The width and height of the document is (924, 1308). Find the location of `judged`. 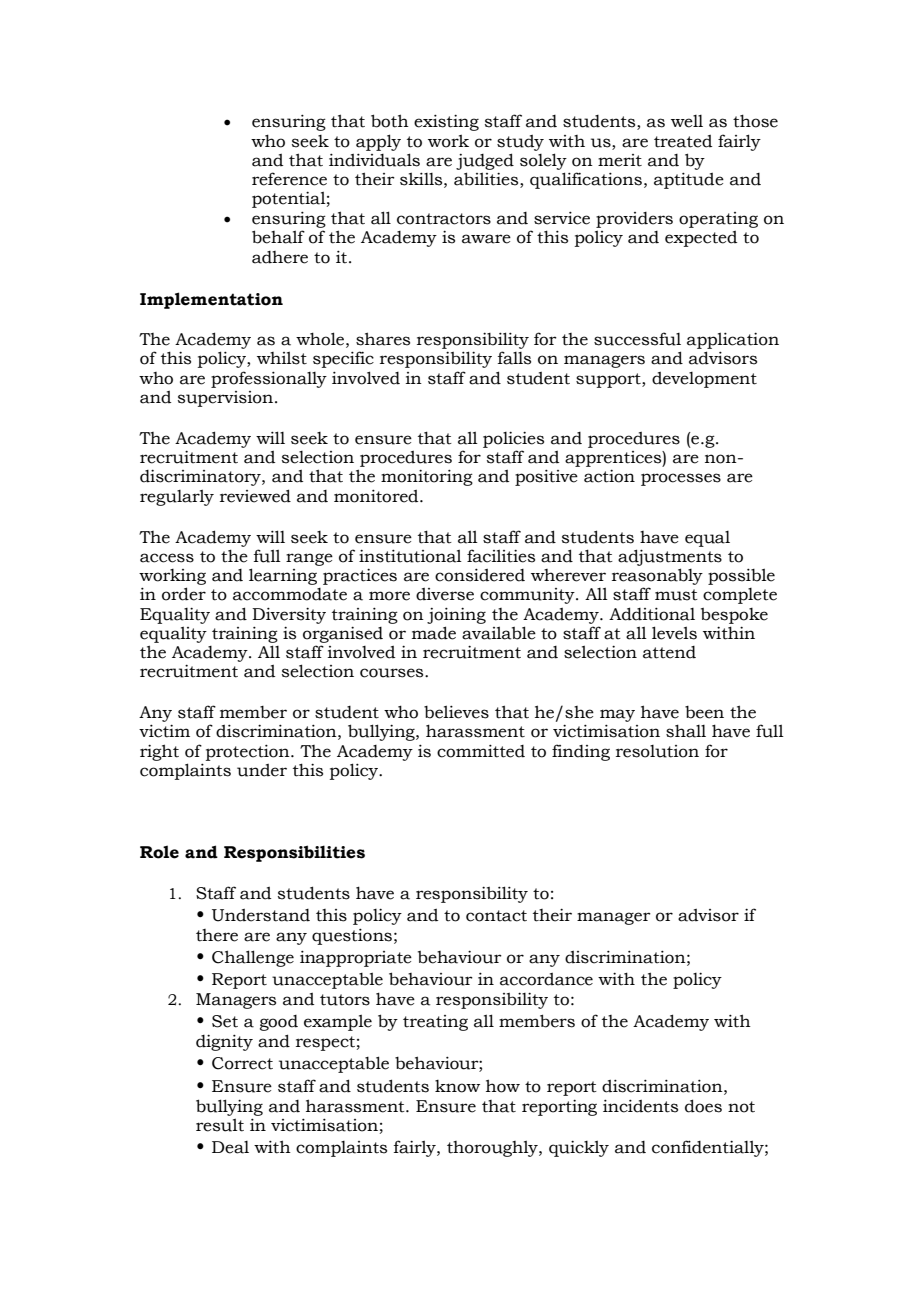

judged is located at coordinates (485, 161).
